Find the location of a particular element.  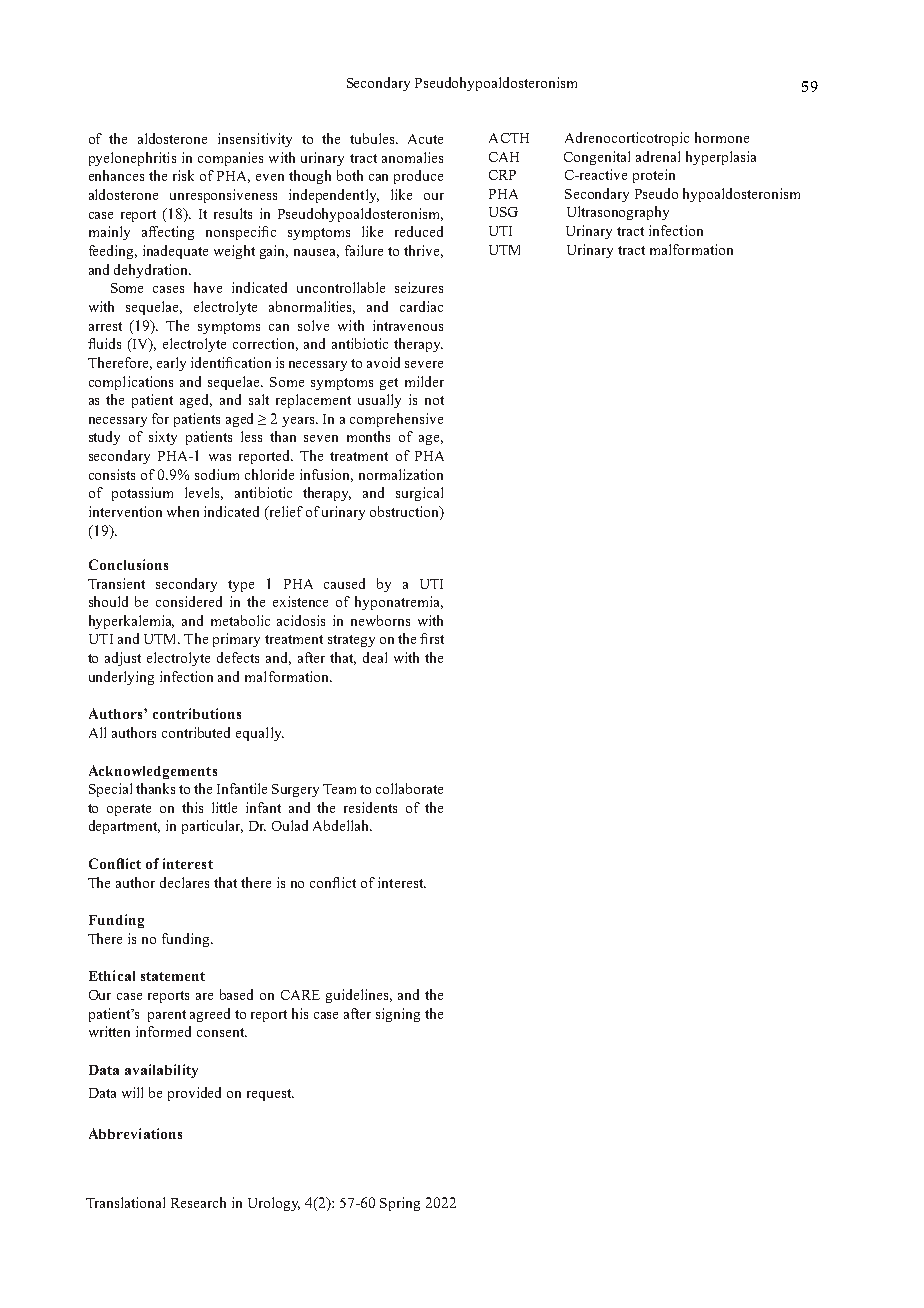

produce is located at coordinates (418, 177).
